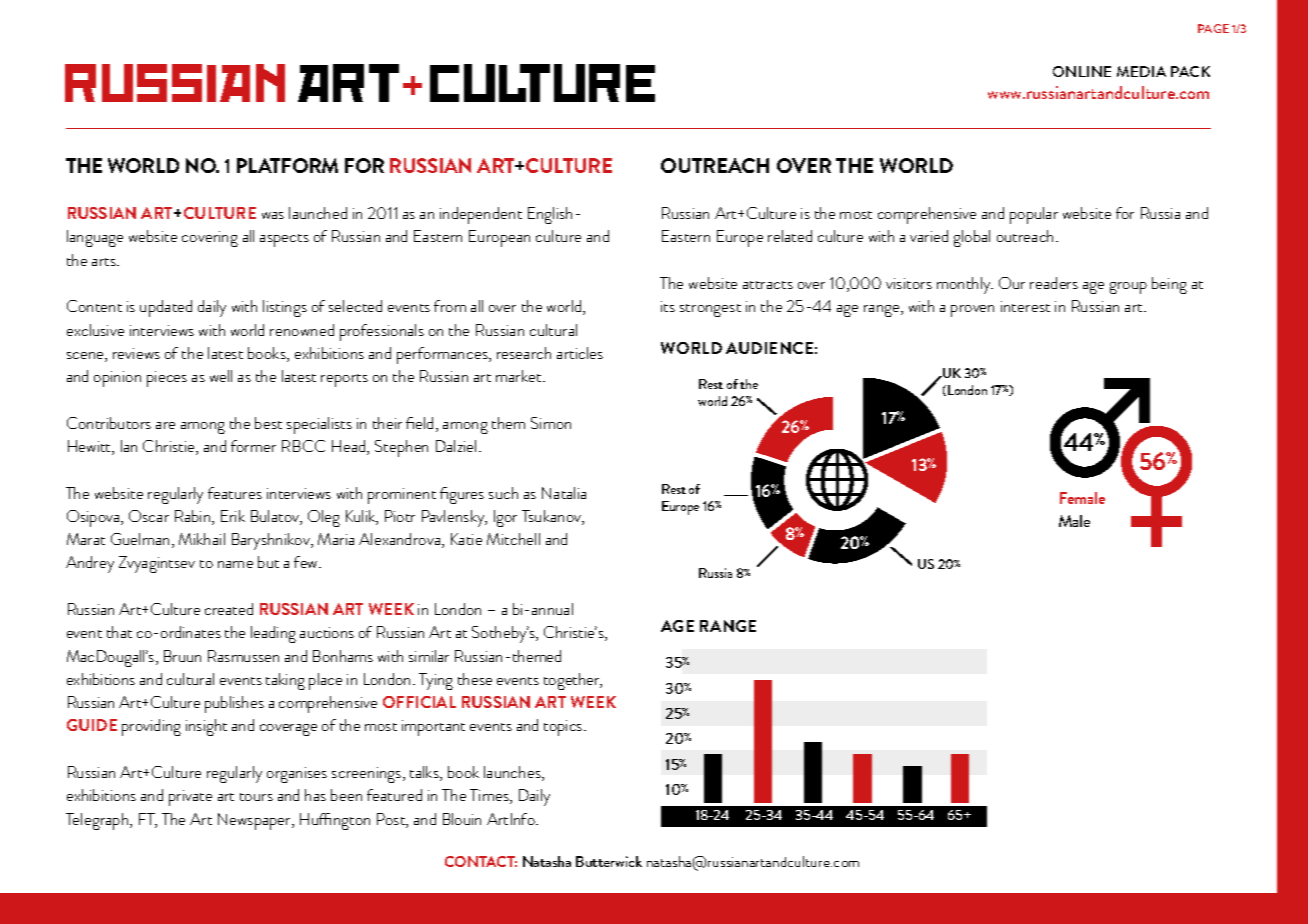  I want to click on MEDIA, so click(1141, 71).
